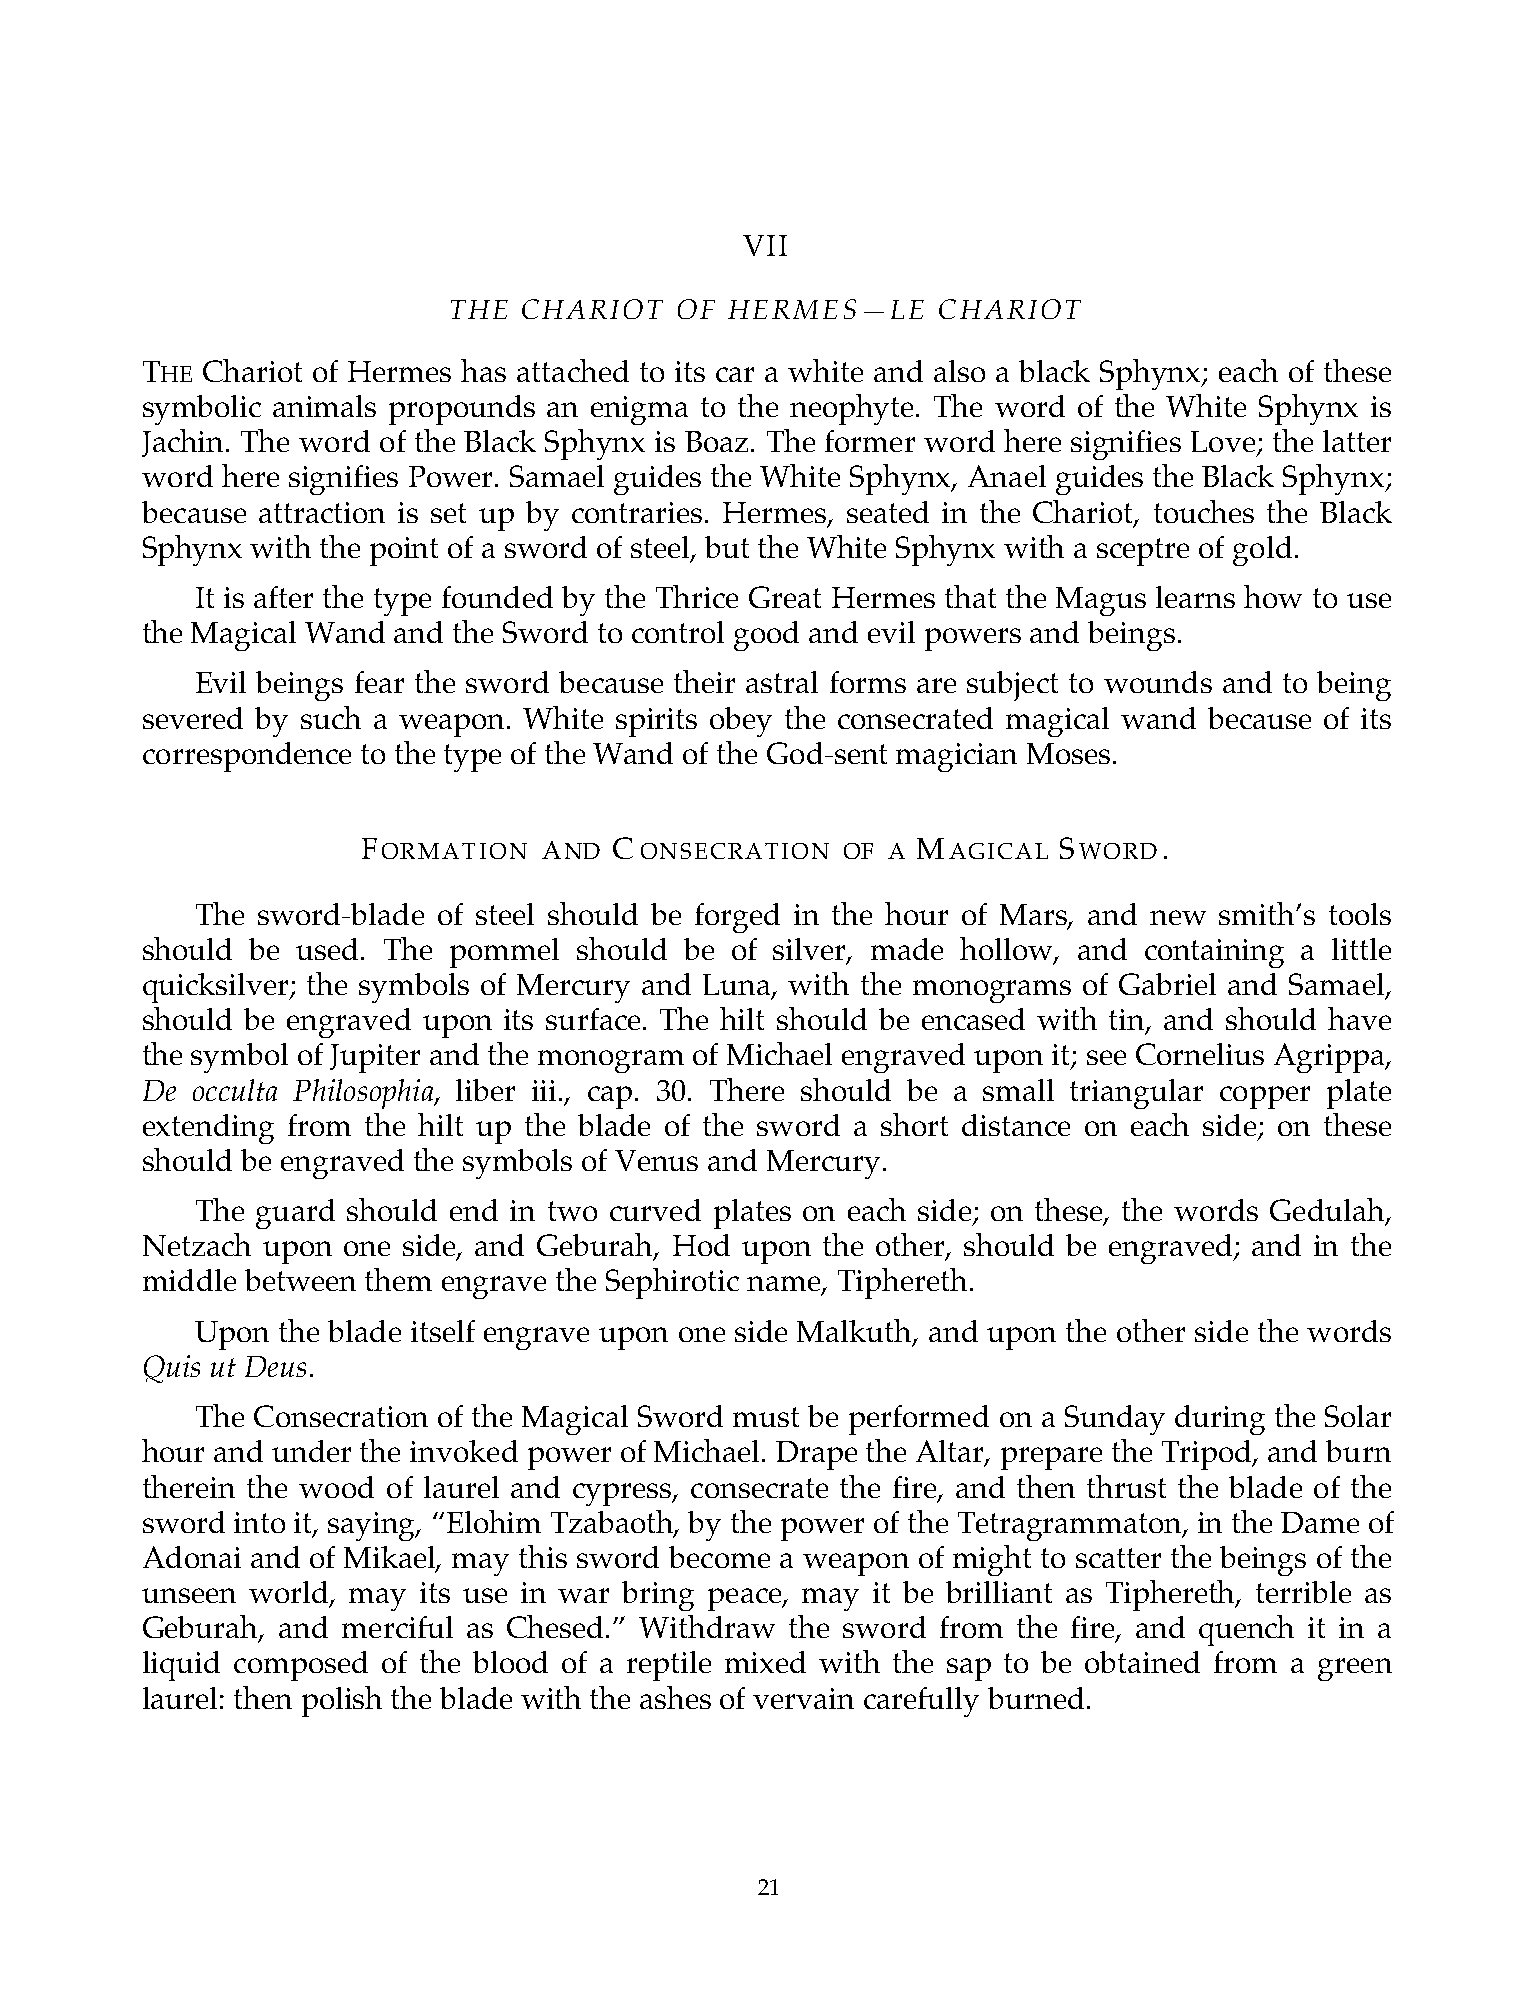 The height and width of the image is (1990, 1538). Describe the element at coordinates (275, 1366) in the image. I see `Deus` at that location.
